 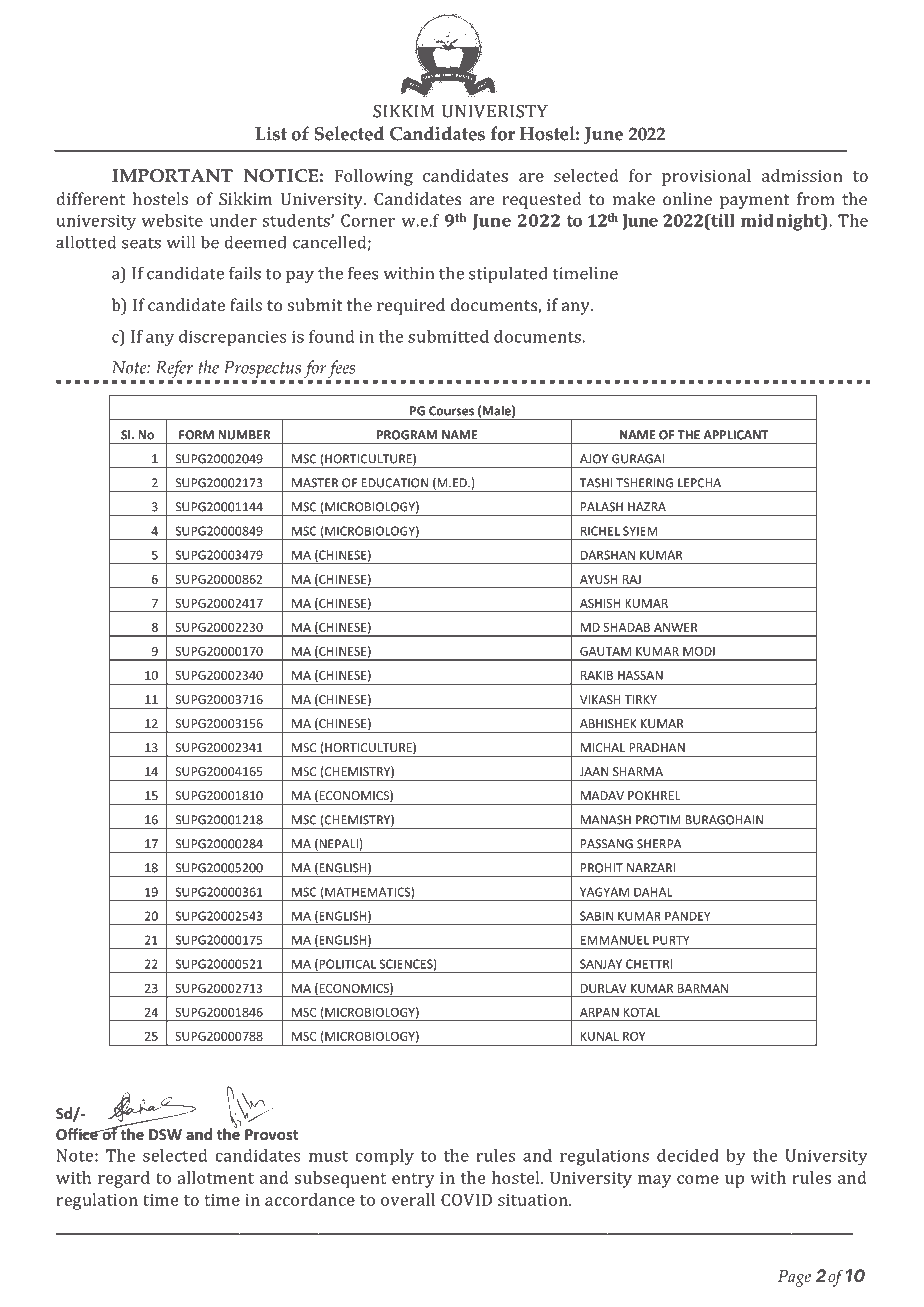 What do you see at coordinates (374, 177) in the screenshot?
I see `Following` at bounding box center [374, 177].
